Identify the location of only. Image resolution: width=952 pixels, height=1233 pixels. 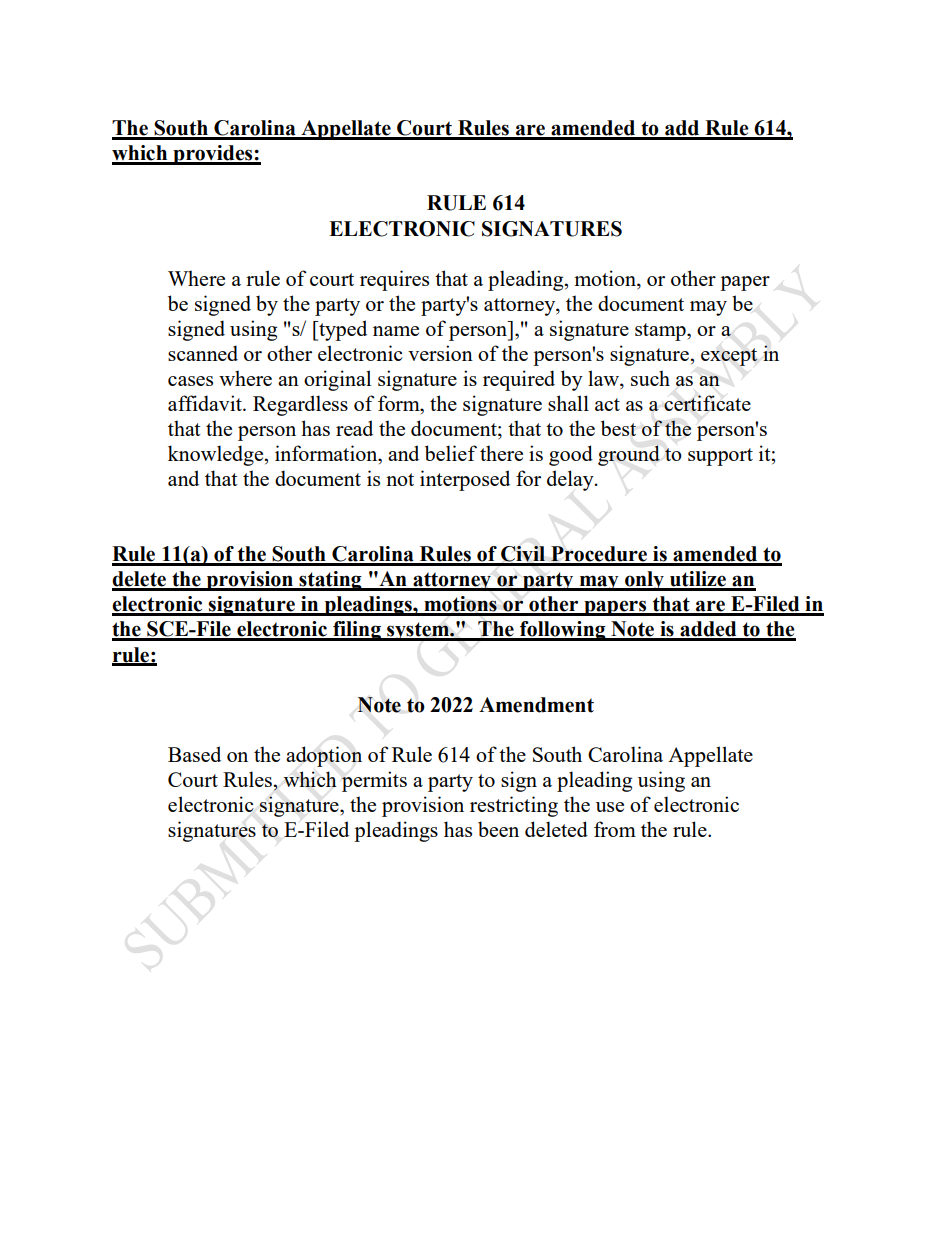
(644, 581).
